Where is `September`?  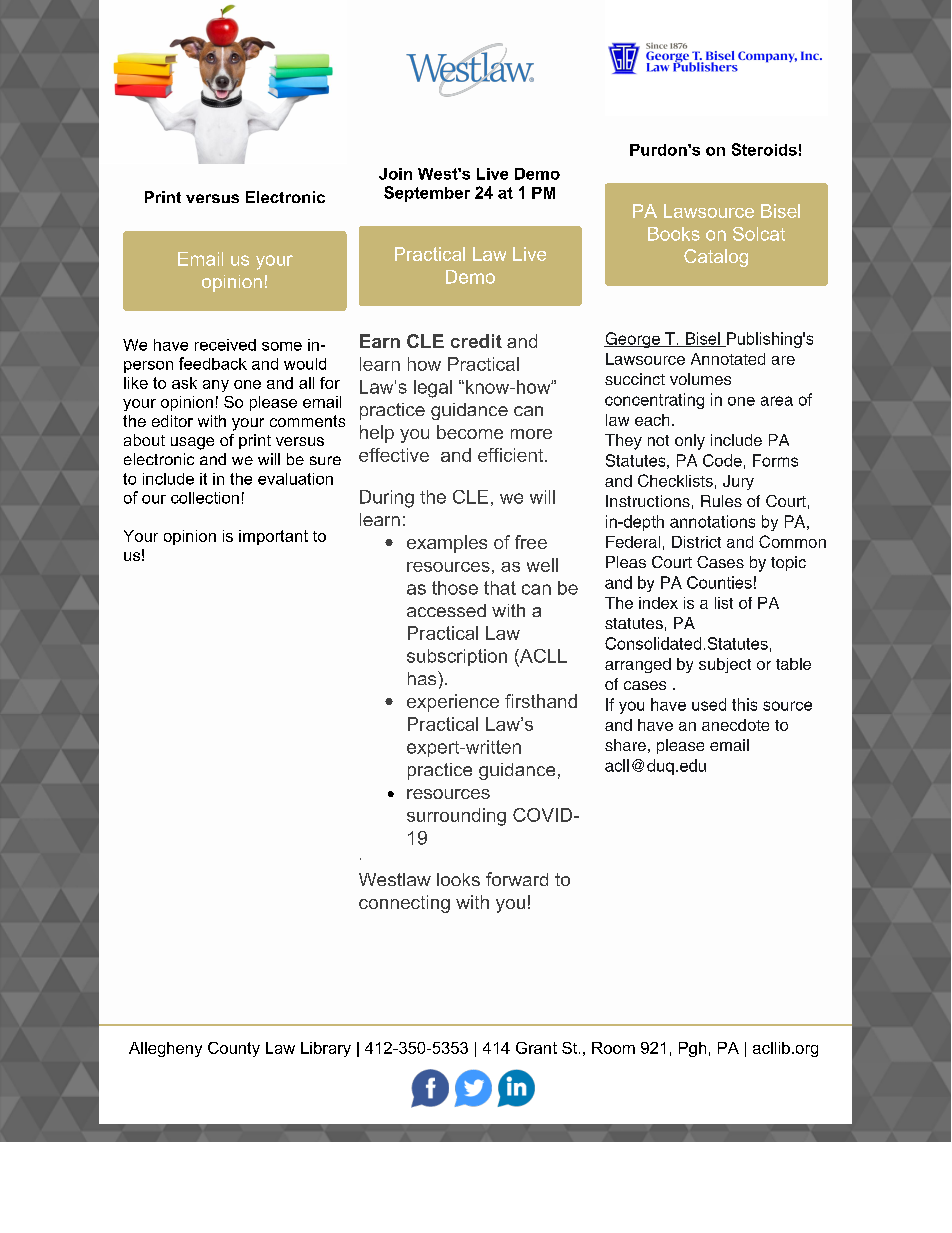
September is located at coordinates (427, 194).
